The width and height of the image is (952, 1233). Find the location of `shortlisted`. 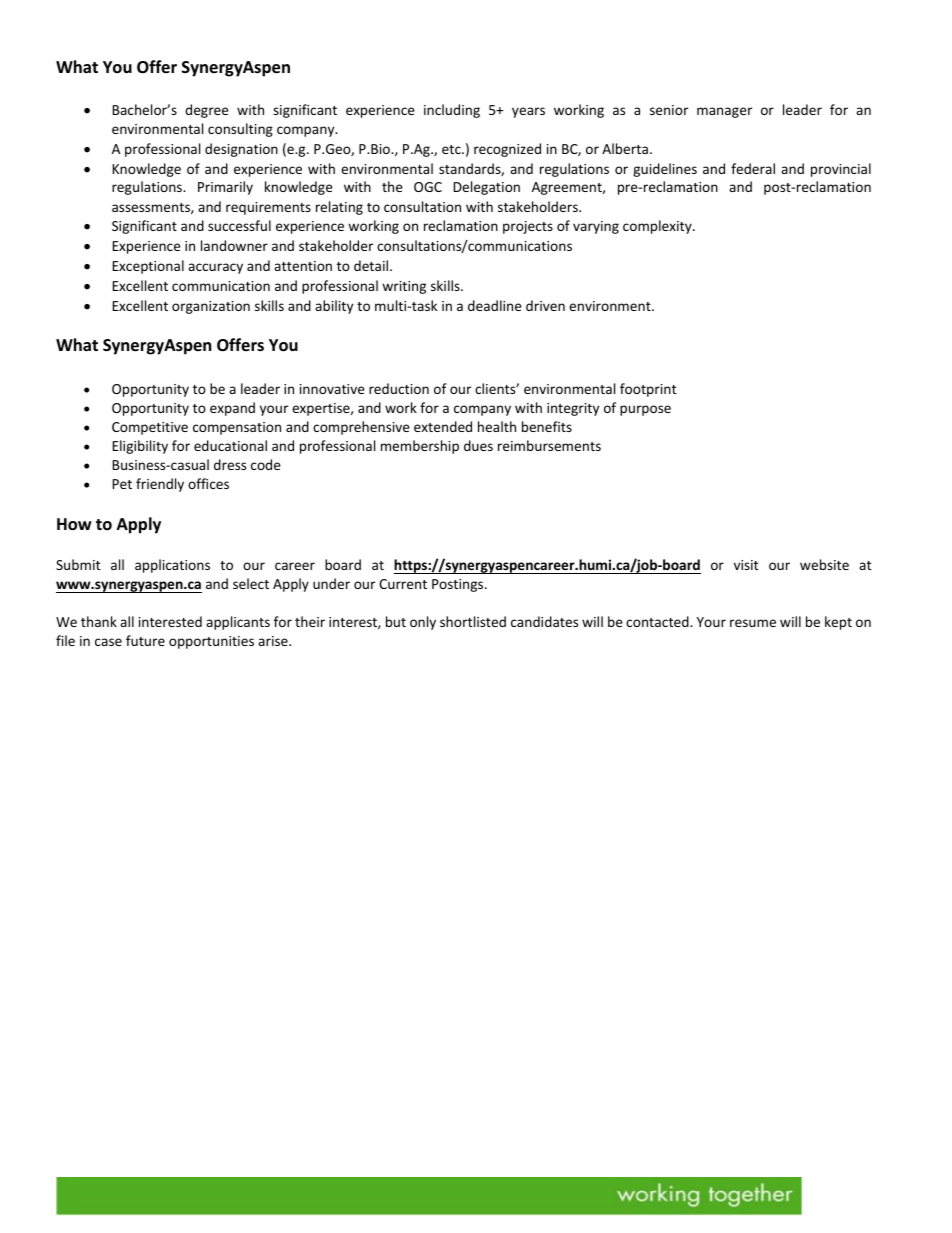

shortlisted is located at coordinates (473, 621).
